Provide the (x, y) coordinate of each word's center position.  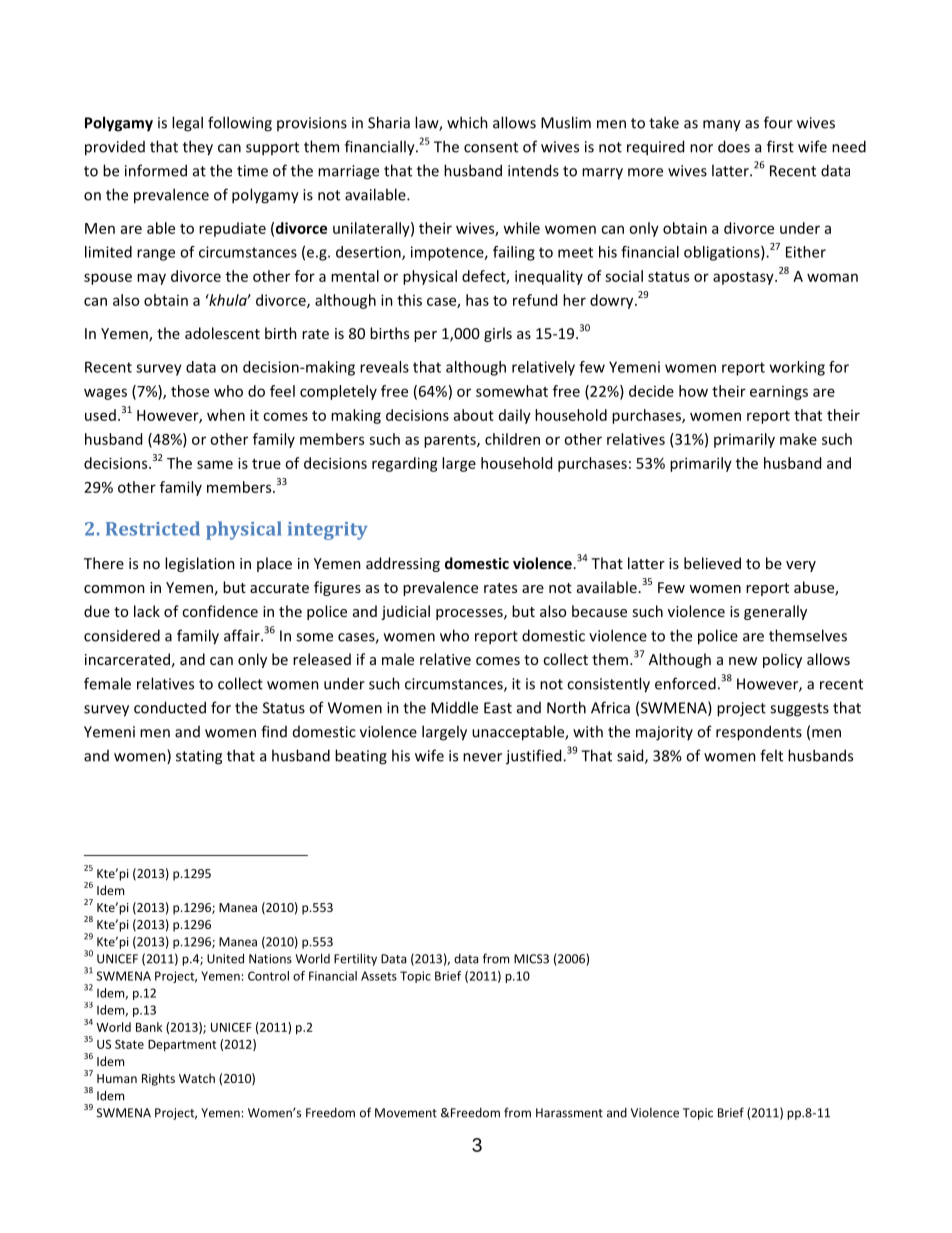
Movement (406, 1113)
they (198, 148)
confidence (220, 611)
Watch (197, 1078)
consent (491, 147)
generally (775, 612)
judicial (405, 612)
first (780, 146)
